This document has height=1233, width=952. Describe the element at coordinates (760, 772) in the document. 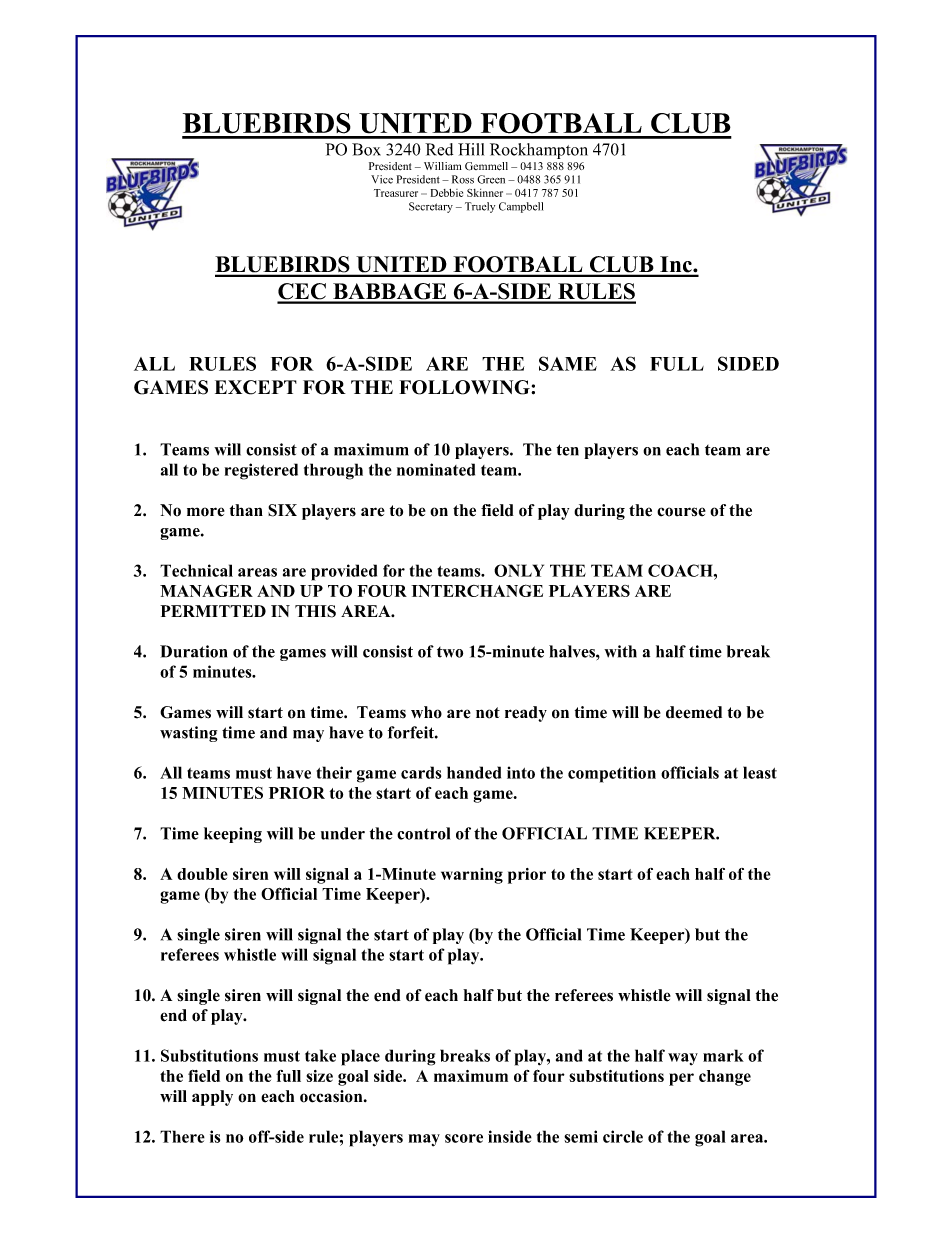

I see `least` at that location.
